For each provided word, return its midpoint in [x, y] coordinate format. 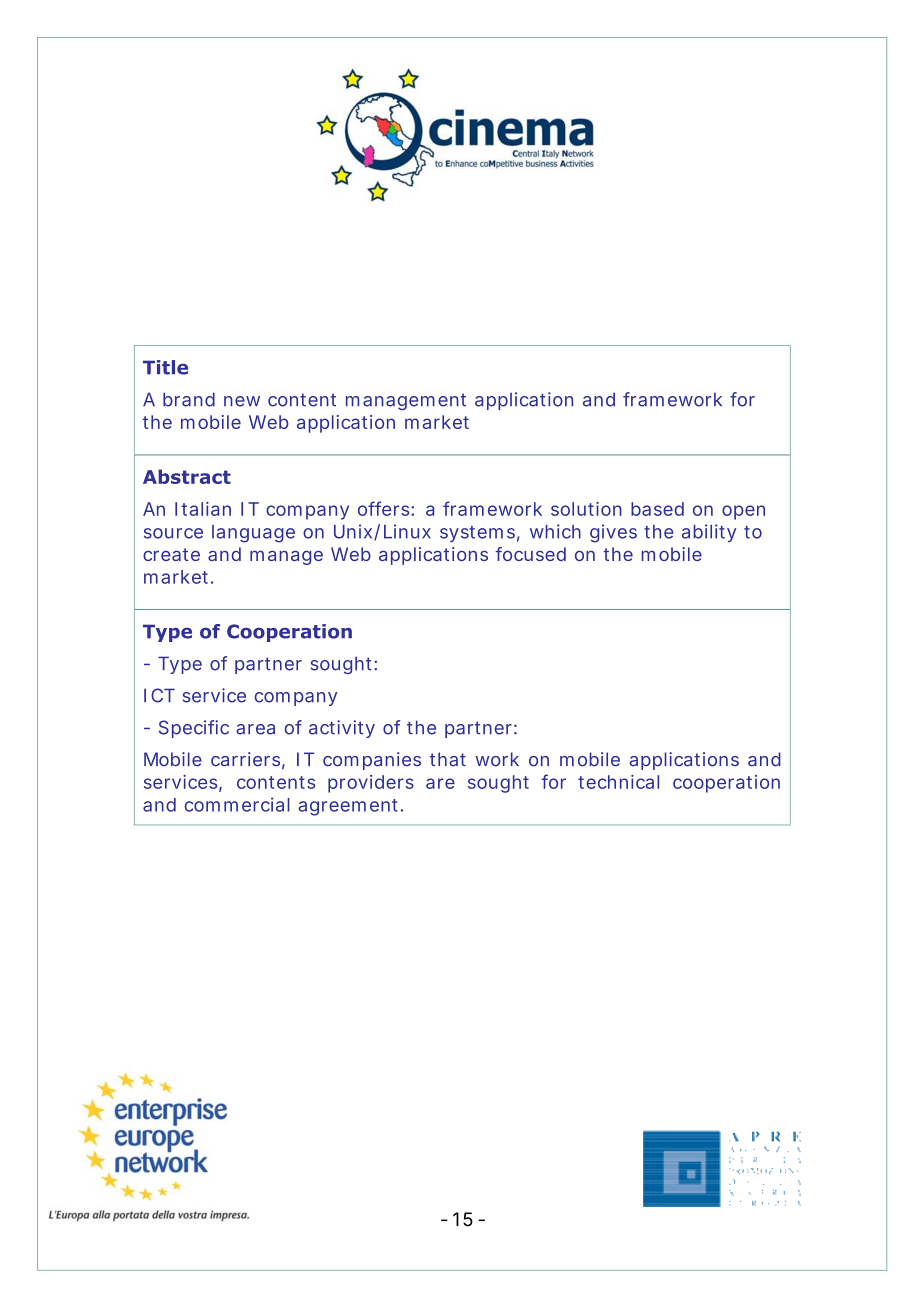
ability [709, 533]
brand [189, 399]
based [657, 509]
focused [530, 554]
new [242, 401]
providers [371, 784]
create [171, 554]
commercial [237, 804]
